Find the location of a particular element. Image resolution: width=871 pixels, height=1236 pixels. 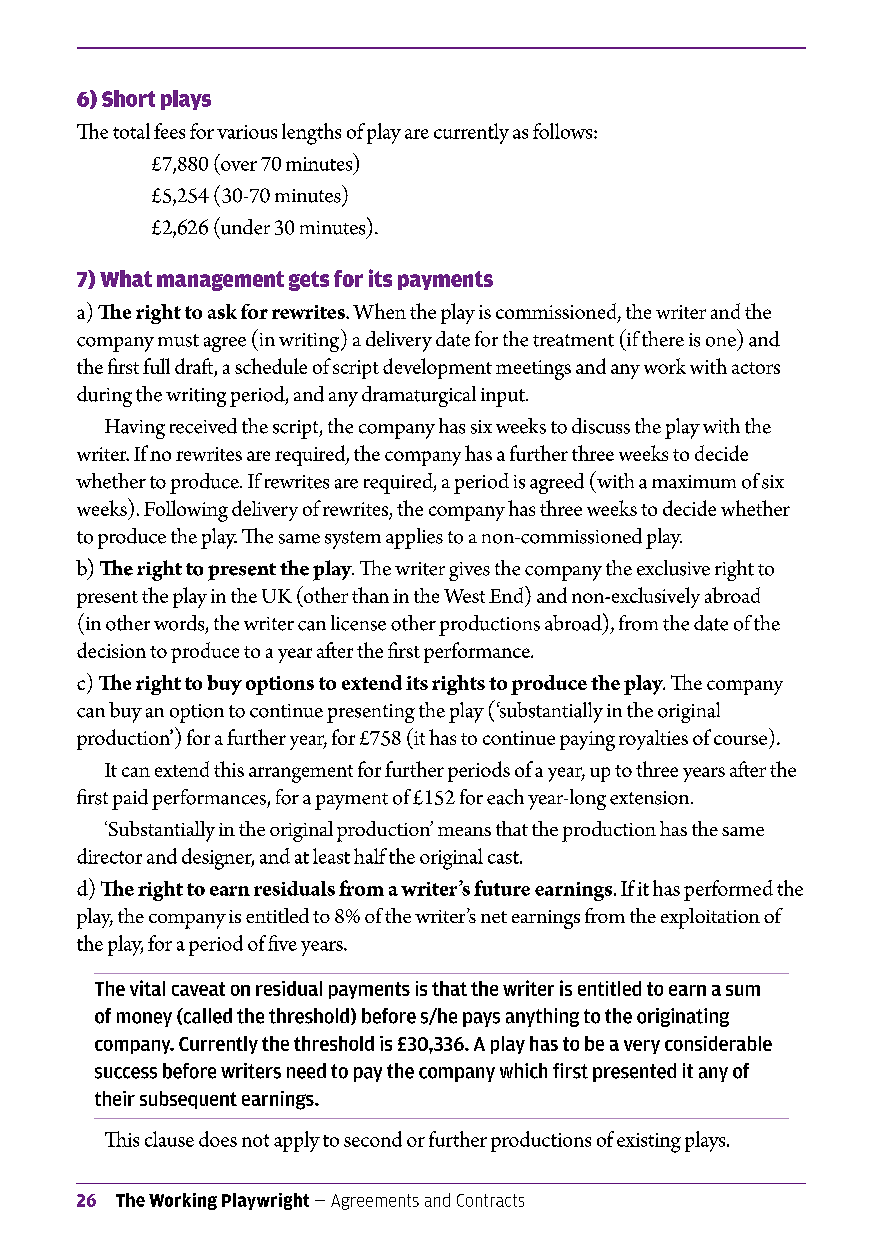

royalties is located at coordinates (653, 740).
